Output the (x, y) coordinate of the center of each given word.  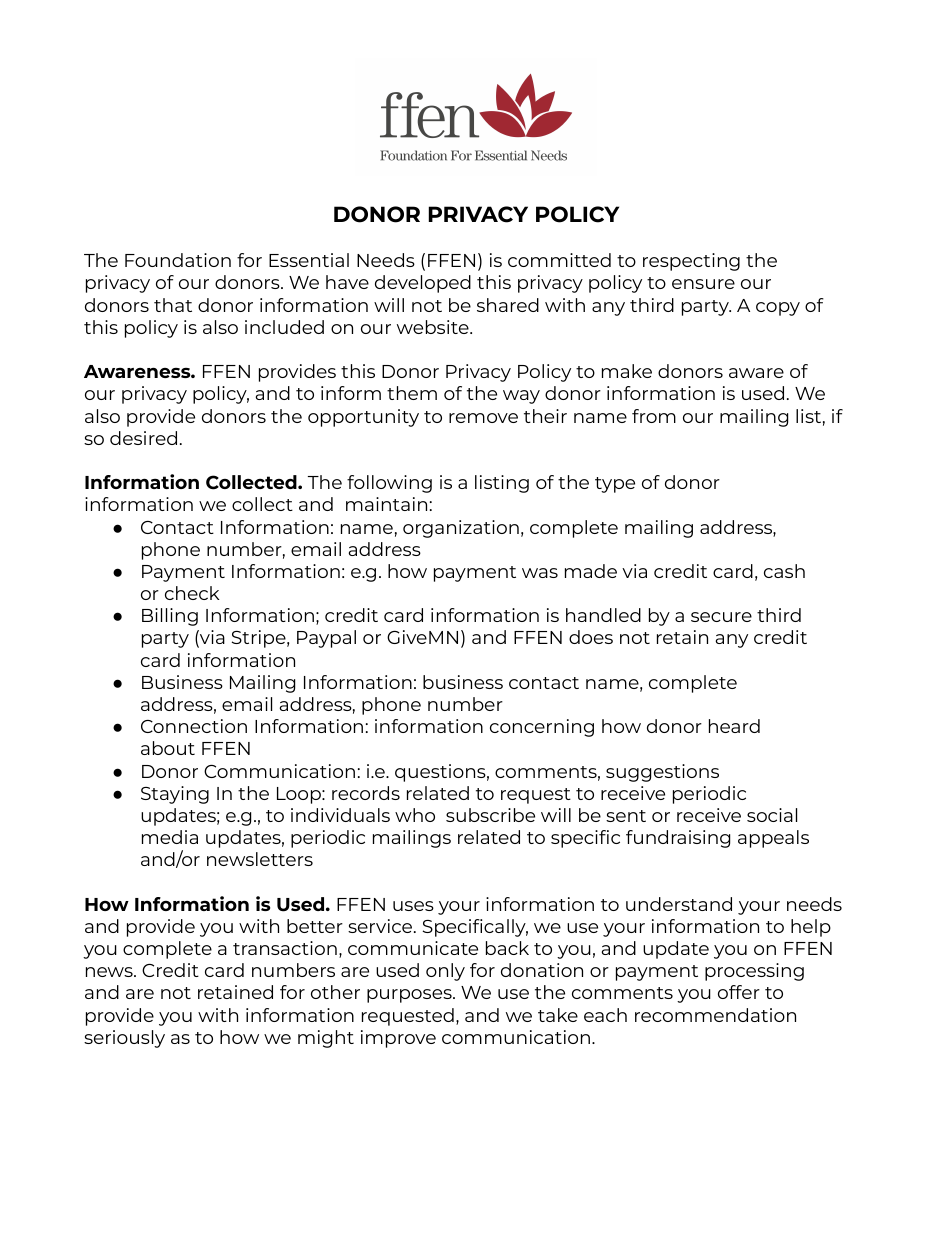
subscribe (490, 815)
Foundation (178, 260)
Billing (170, 617)
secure (721, 617)
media (170, 837)
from (654, 416)
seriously (124, 1039)
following (389, 484)
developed (423, 284)
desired (143, 438)
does (591, 637)
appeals (773, 839)
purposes (410, 996)
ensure (703, 284)
